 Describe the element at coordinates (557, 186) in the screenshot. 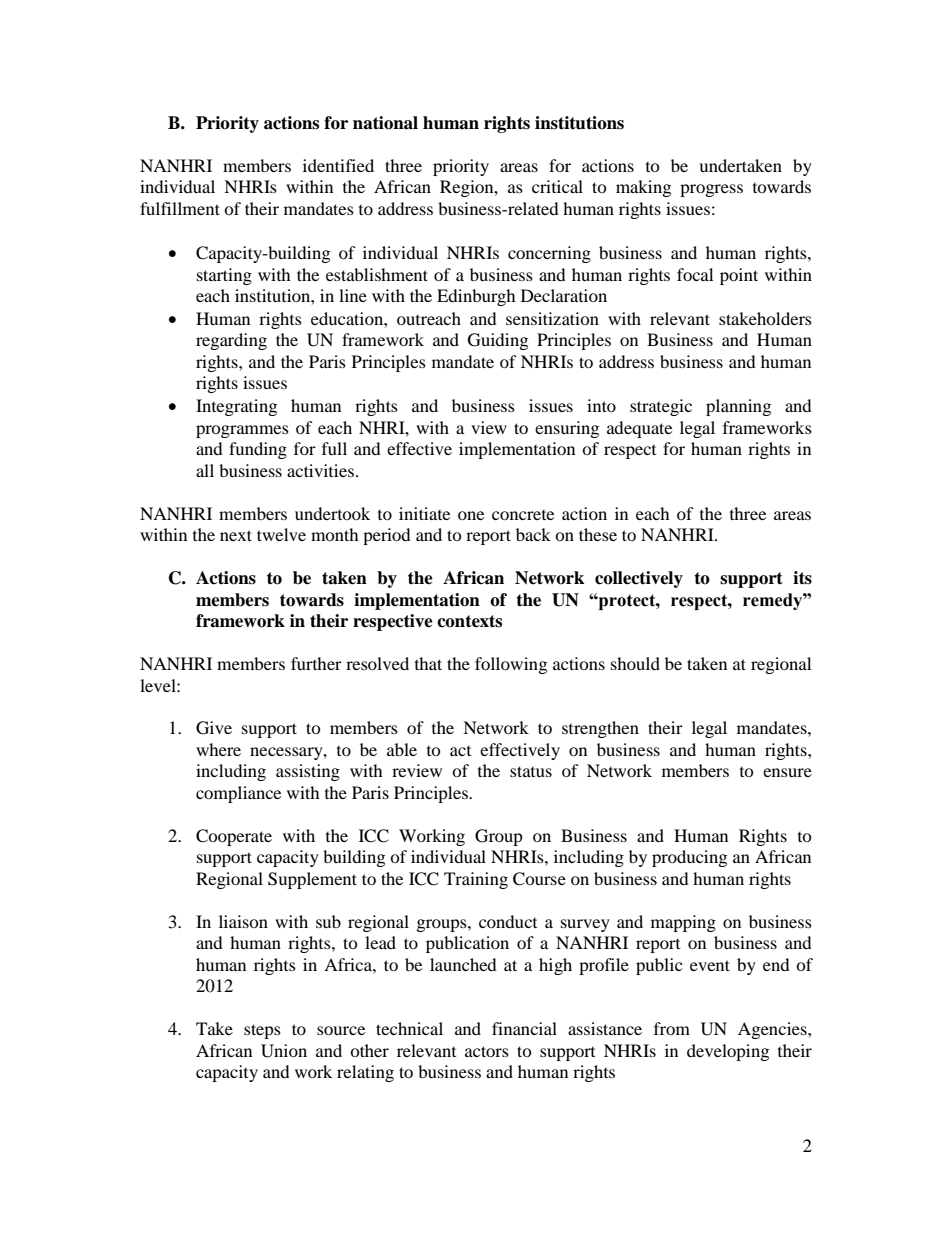

I see `critical` at that location.
